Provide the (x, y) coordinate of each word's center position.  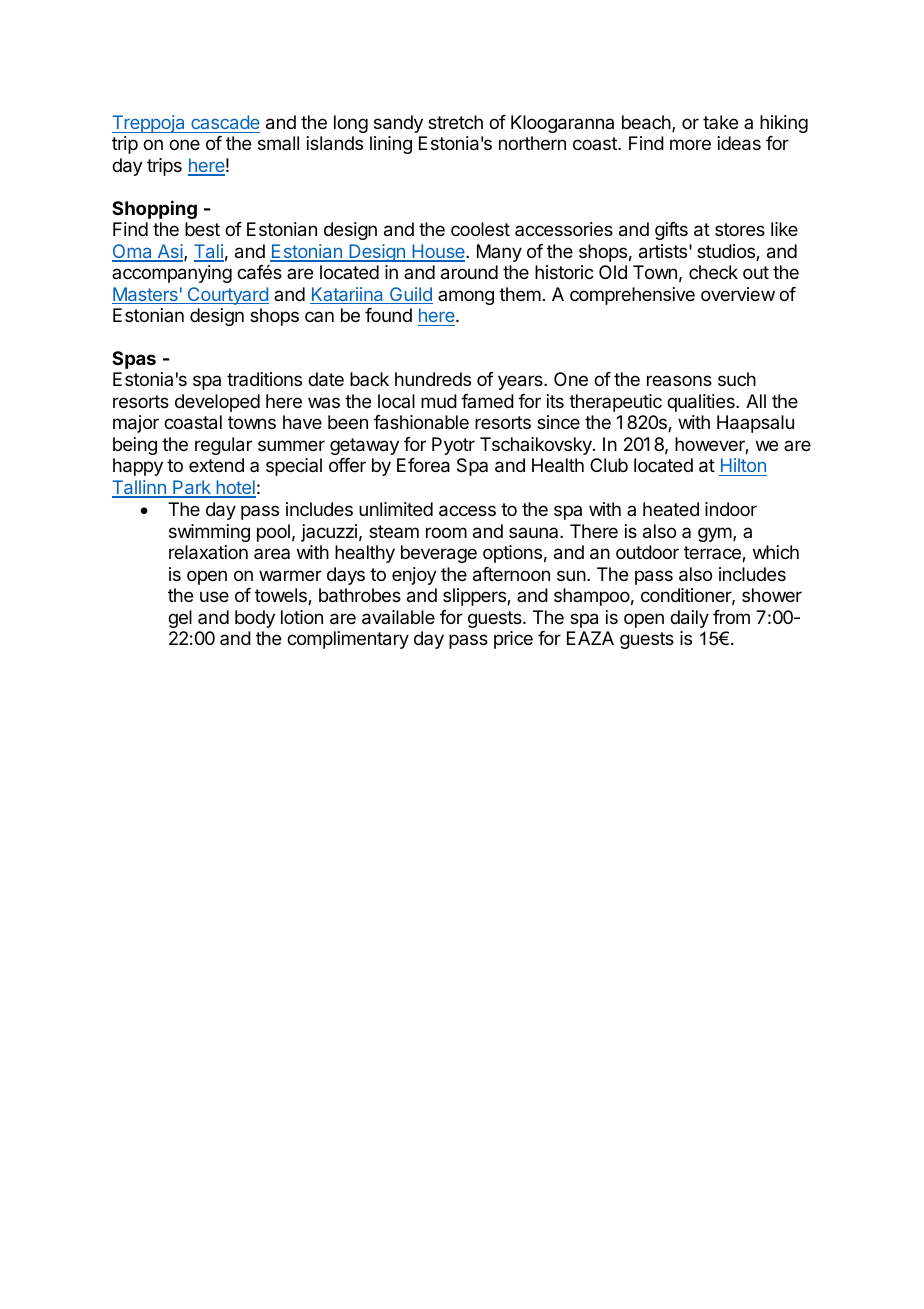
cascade (225, 122)
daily (689, 619)
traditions (264, 379)
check (713, 272)
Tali (209, 252)
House (438, 252)
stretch (455, 122)
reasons (679, 380)
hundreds (433, 379)
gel (180, 619)
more (690, 144)
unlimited (396, 509)
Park (192, 488)
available (398, 617)
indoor (731, 509)
